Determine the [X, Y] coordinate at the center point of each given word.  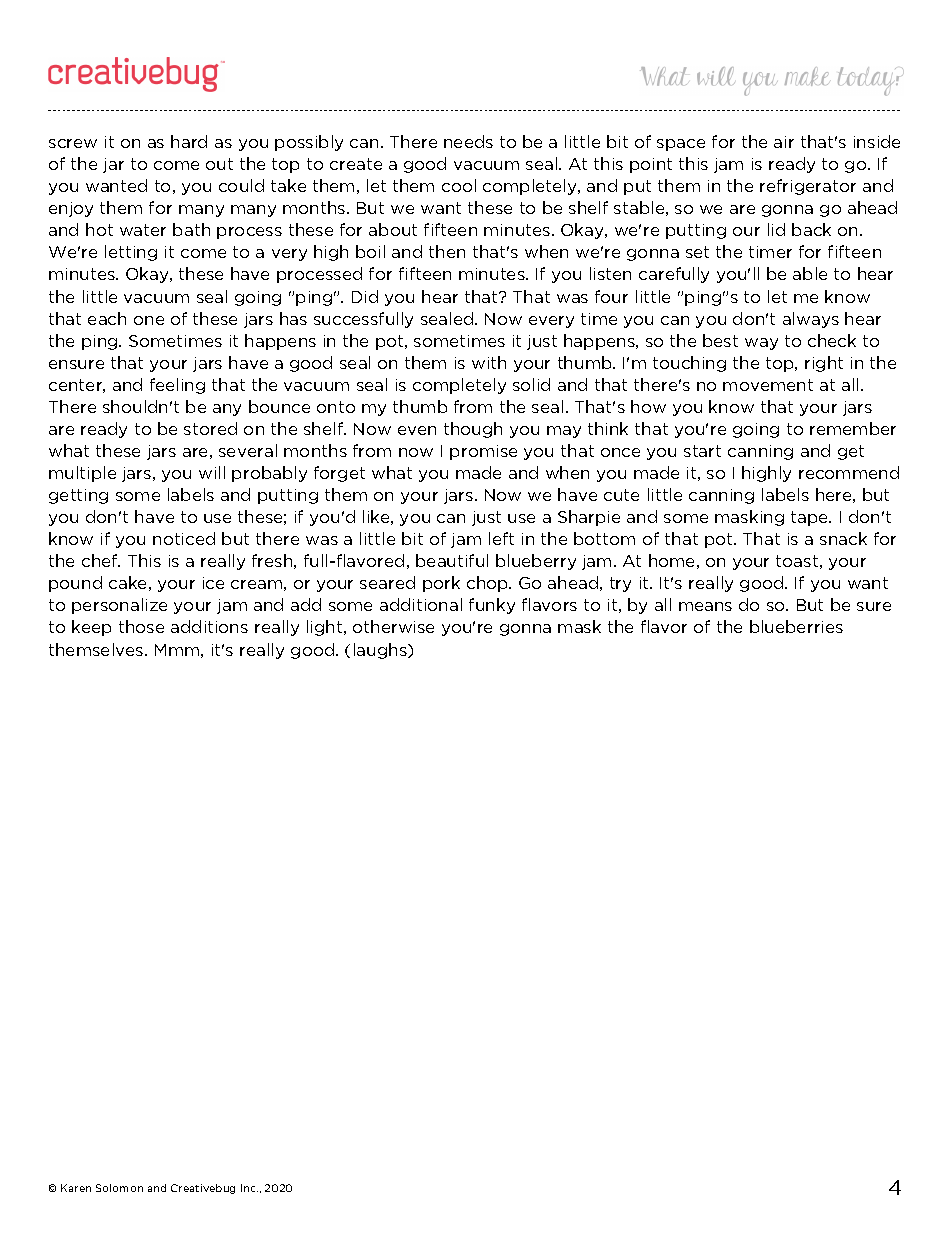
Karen [76, 1188]
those [141, 626]
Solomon [119, 1188]
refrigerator [808, 187]
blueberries [796, 626]
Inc [249, 1188]
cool [459, 185]
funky [492, 606]
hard [189, 141]
